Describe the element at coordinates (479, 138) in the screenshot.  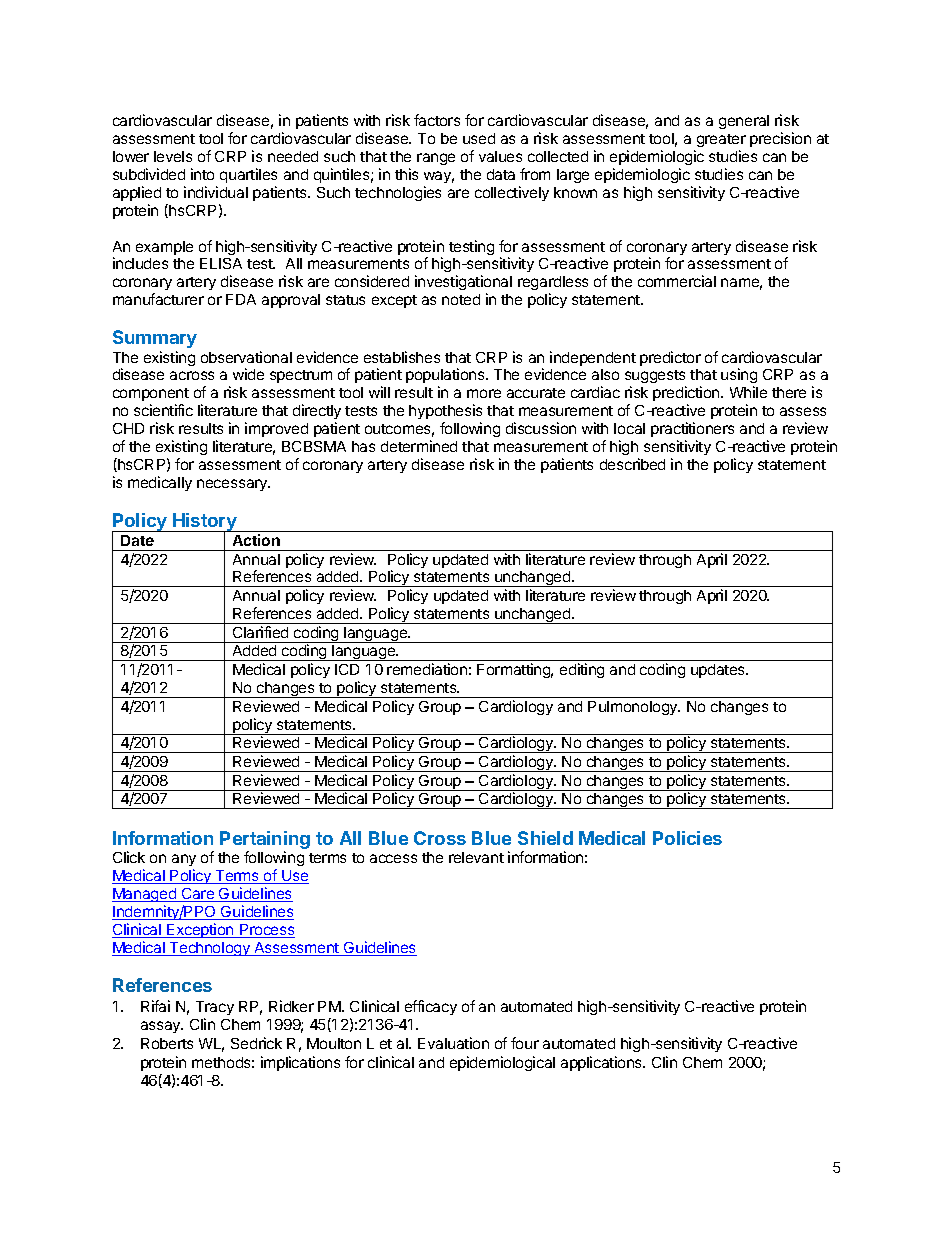
I see `used` at that location.
